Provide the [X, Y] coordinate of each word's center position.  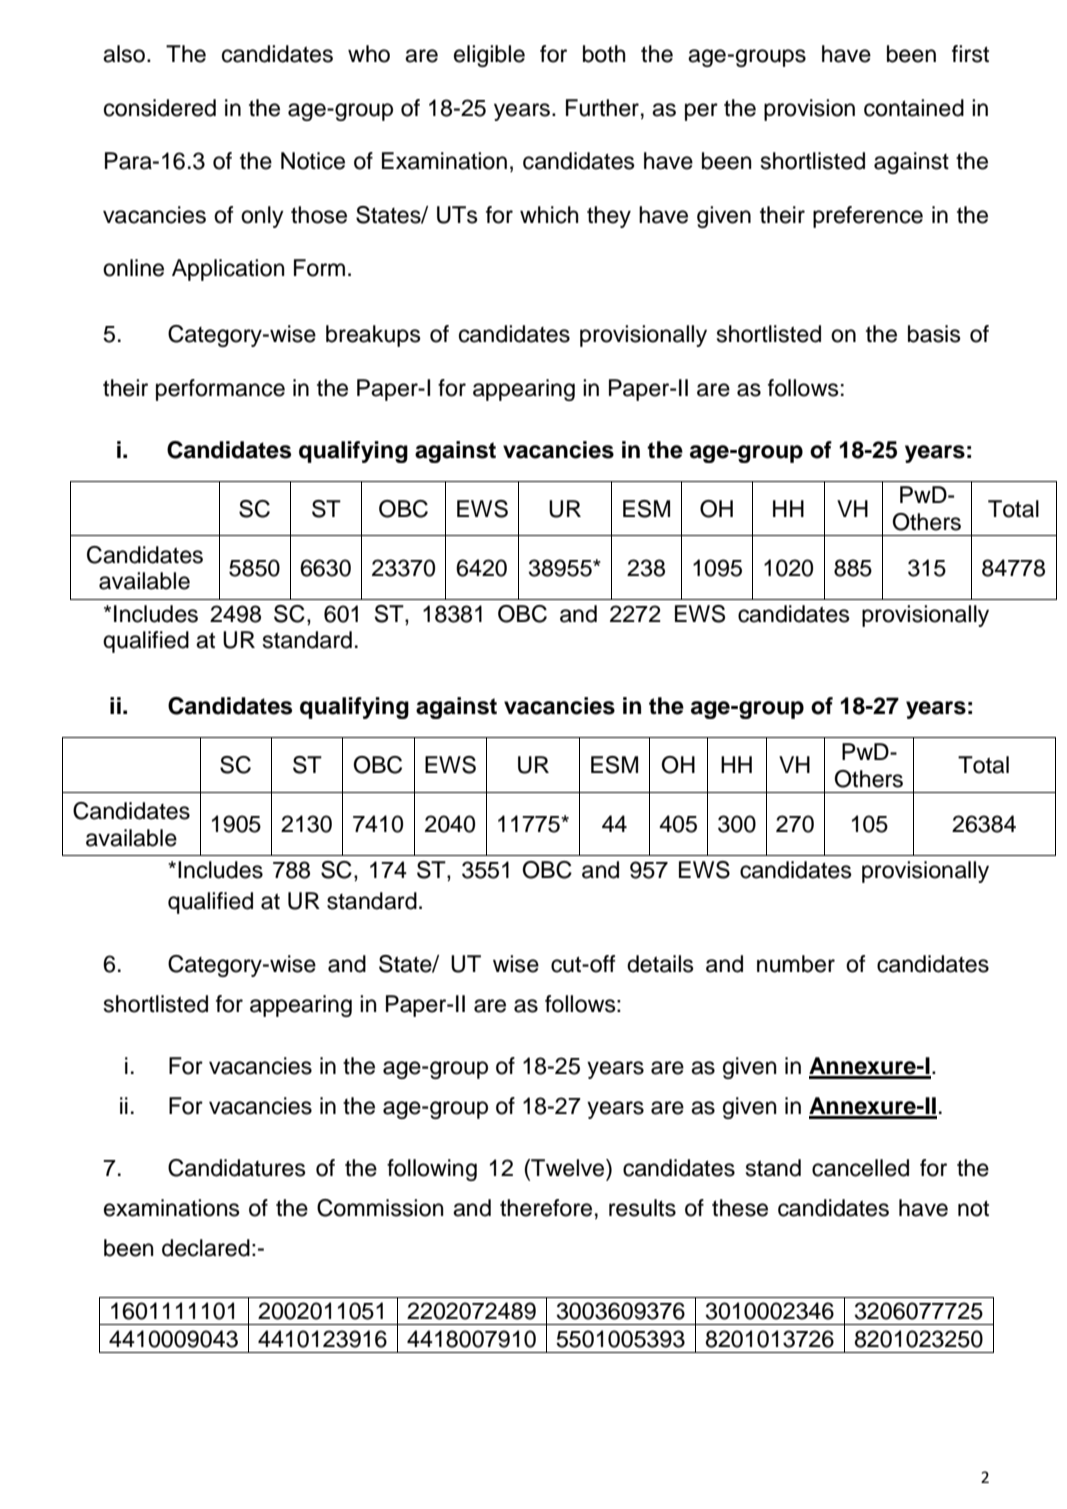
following [432, 1170]
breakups [373, 336]
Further [602, 108]
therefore [546, 1208]
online [133, 268]
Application [228, 270]
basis [934, 334]
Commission [380, 1208]
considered [160, 108]
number [796, 964]
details [660, 964]
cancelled [860, 1168]
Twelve [568, 1168]
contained [914, 108]
